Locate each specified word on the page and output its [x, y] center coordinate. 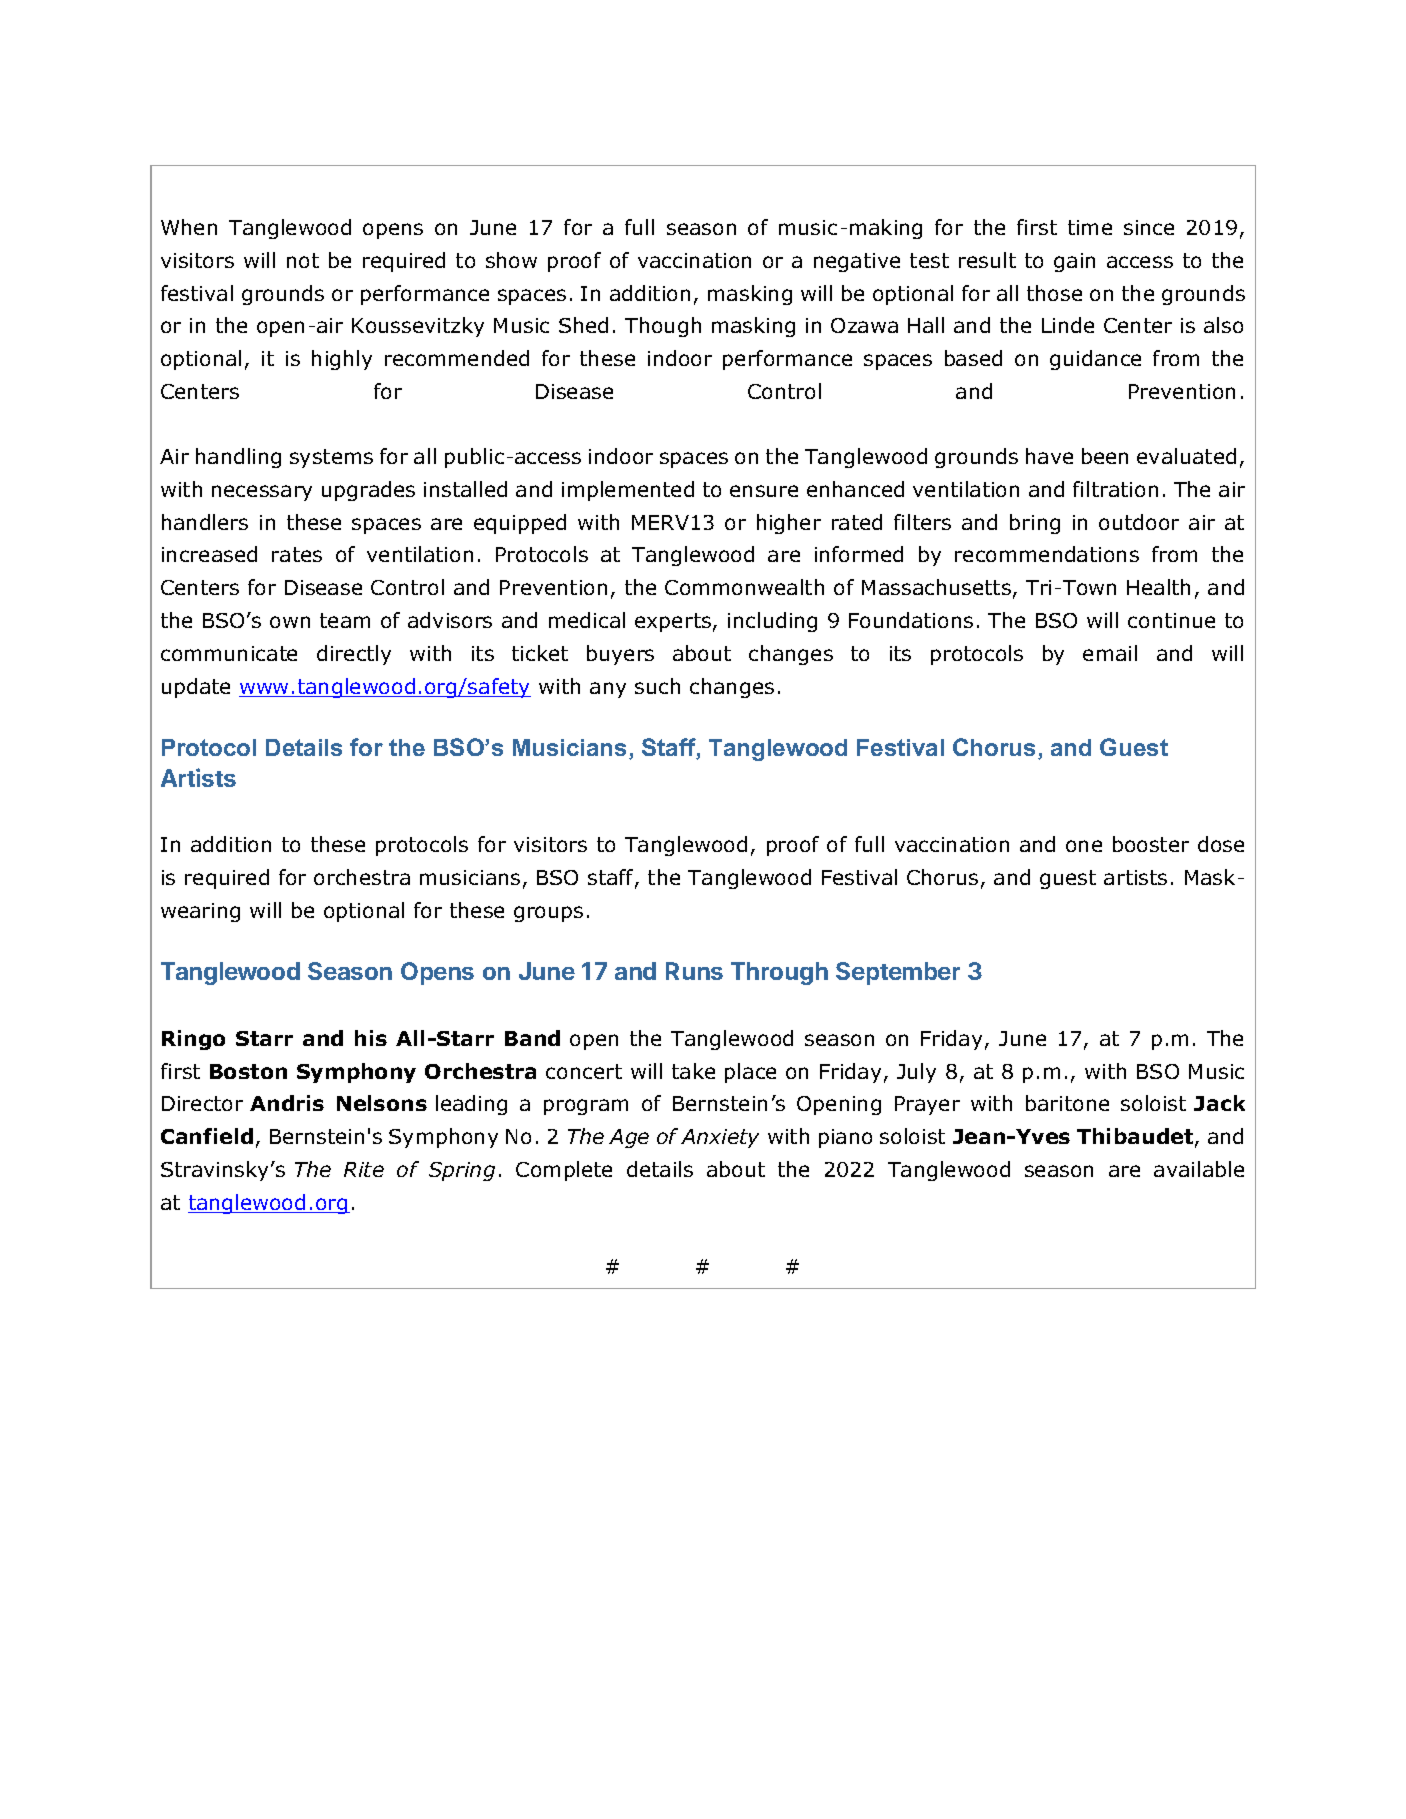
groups [548, 914]
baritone [1067, 1103]
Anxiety [720, 1138]
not [303, 260]
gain [1074, 262]
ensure [764, 491]
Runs [694, 971]
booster [1151, 844]
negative [857, 262]
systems [331, 458]
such [657, 686]
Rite [364, 1169]
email [1110, 653]
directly [354, 655]
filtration [1115, 489]
